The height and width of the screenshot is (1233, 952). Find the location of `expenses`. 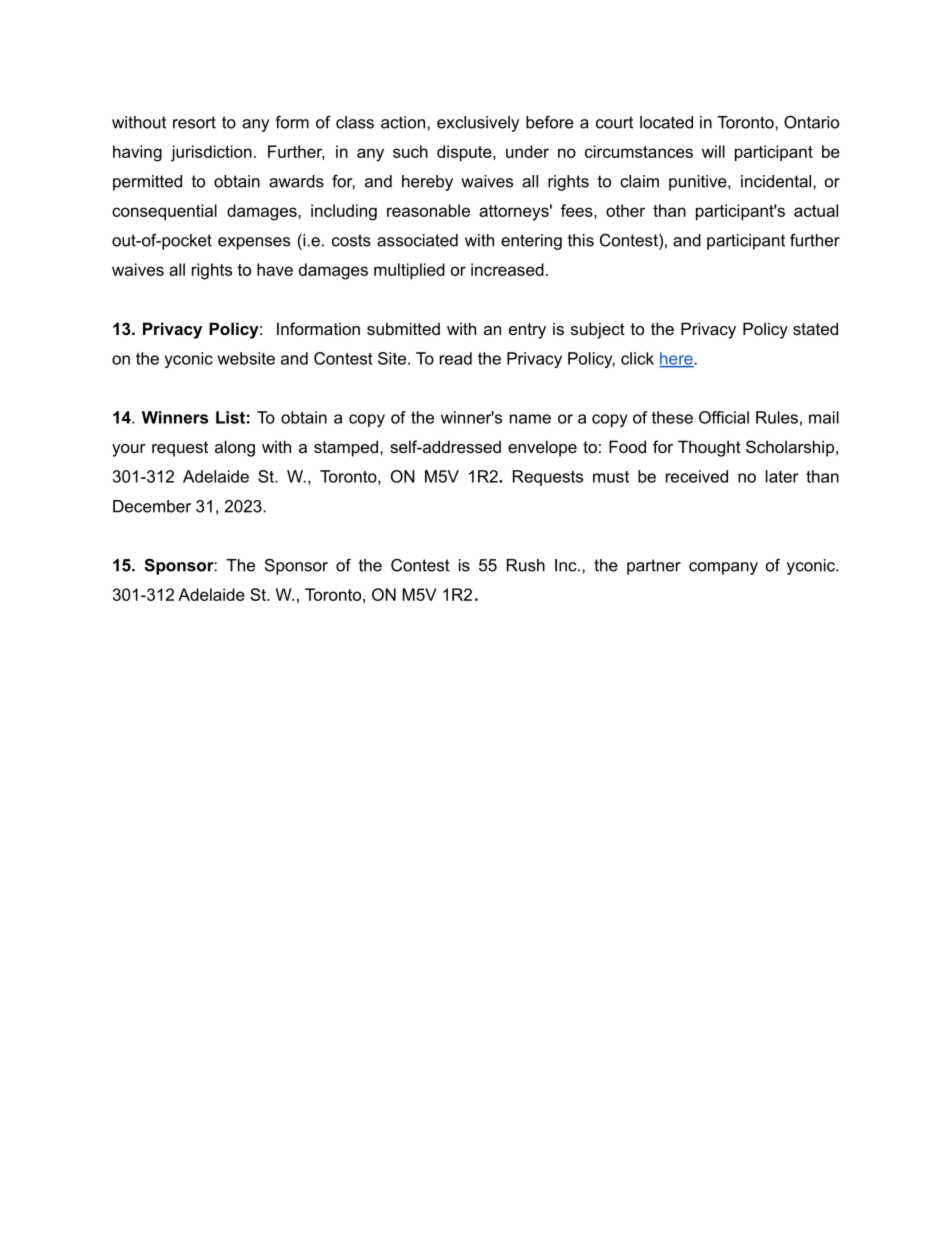

expenses is located at coordinates (254, 243).
